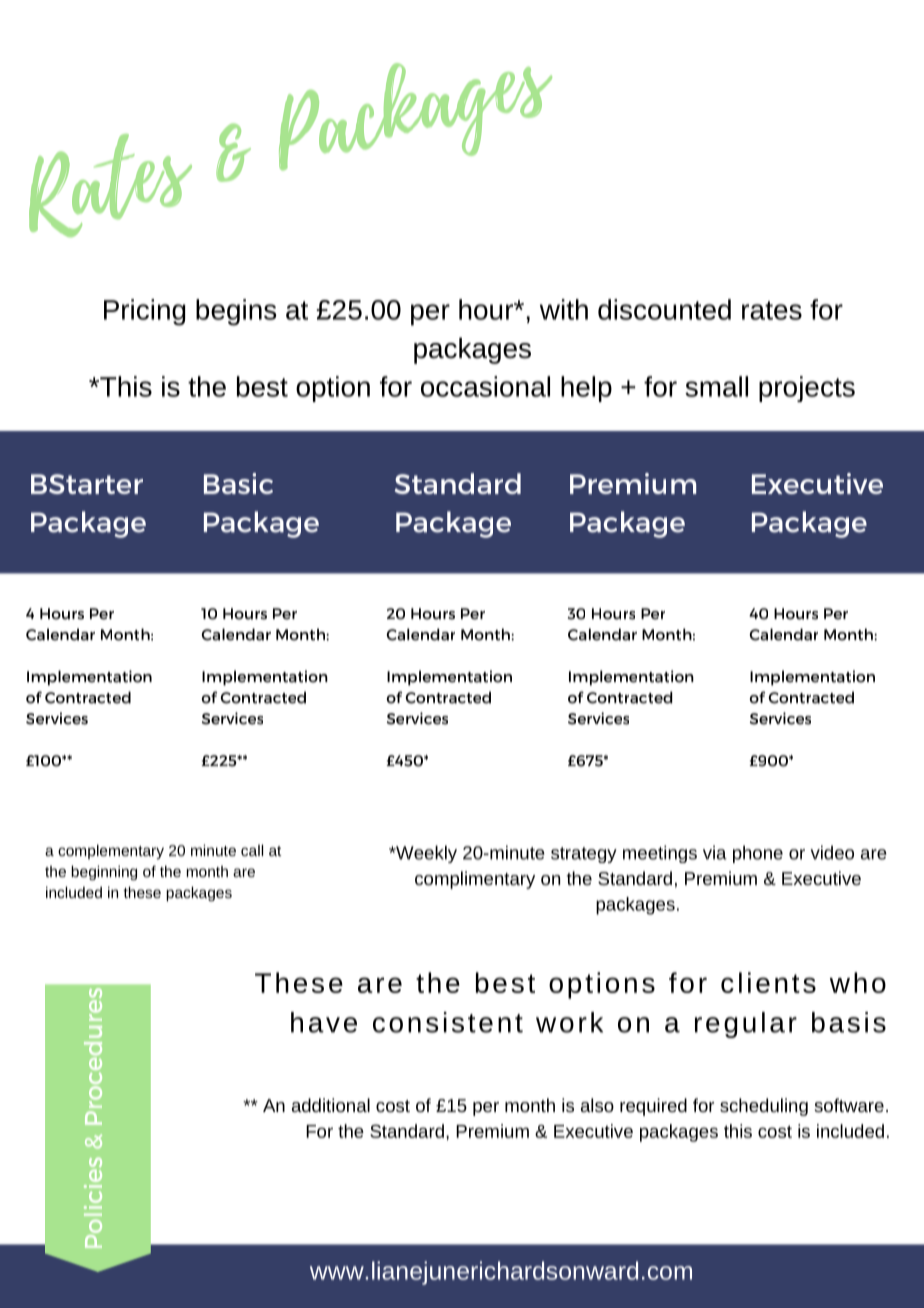 The image size is (924, 1308). Describe the element at coordinates (758, 854) in the screenshot. I see `phone` at that location.
